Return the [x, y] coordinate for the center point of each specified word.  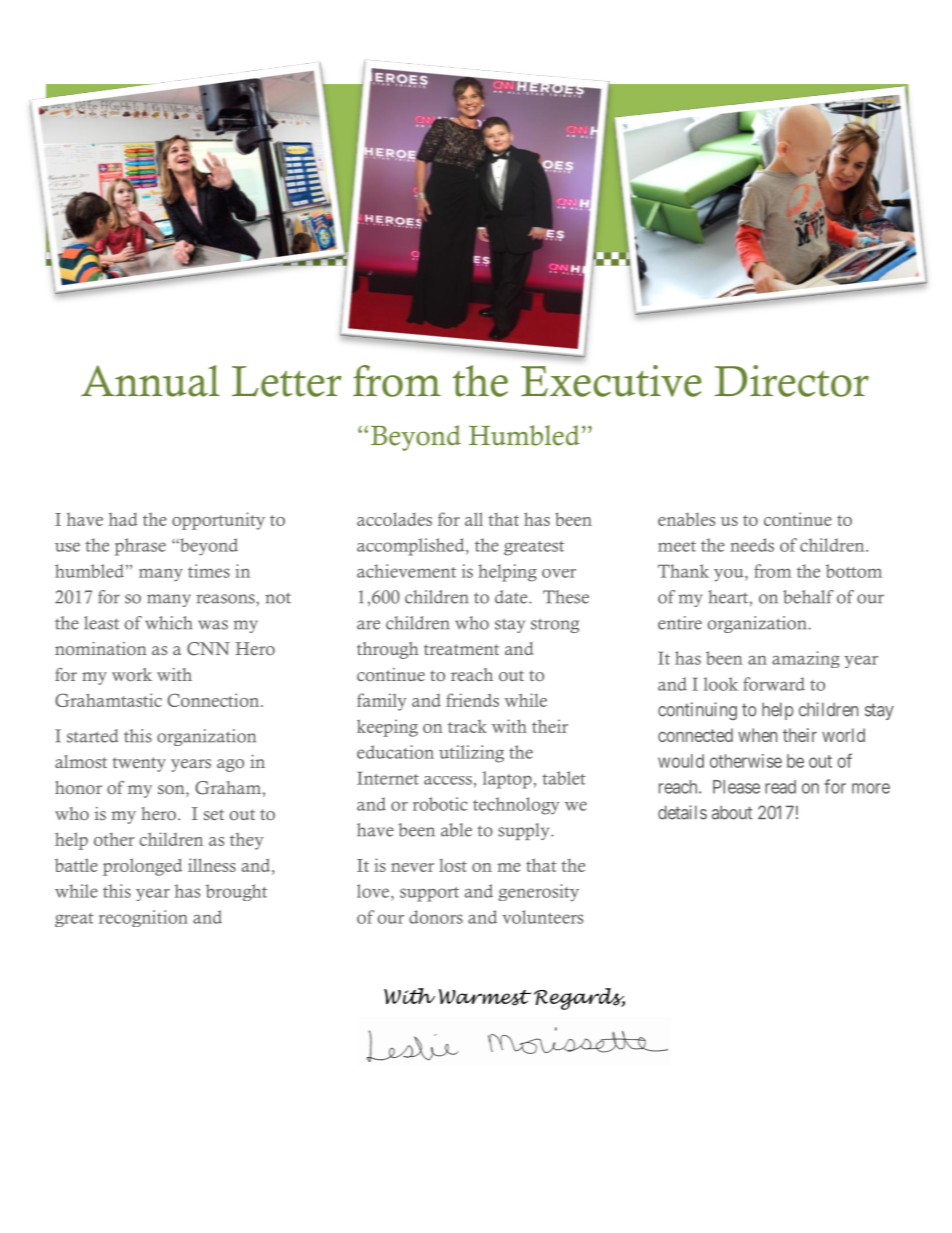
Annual [150, 381]
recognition [143, 918]
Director [792, 381]
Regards [579, 999]
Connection [214, 700]
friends [472, 700]
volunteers [542, 917]
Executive [611, 381]
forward [774, 684]
